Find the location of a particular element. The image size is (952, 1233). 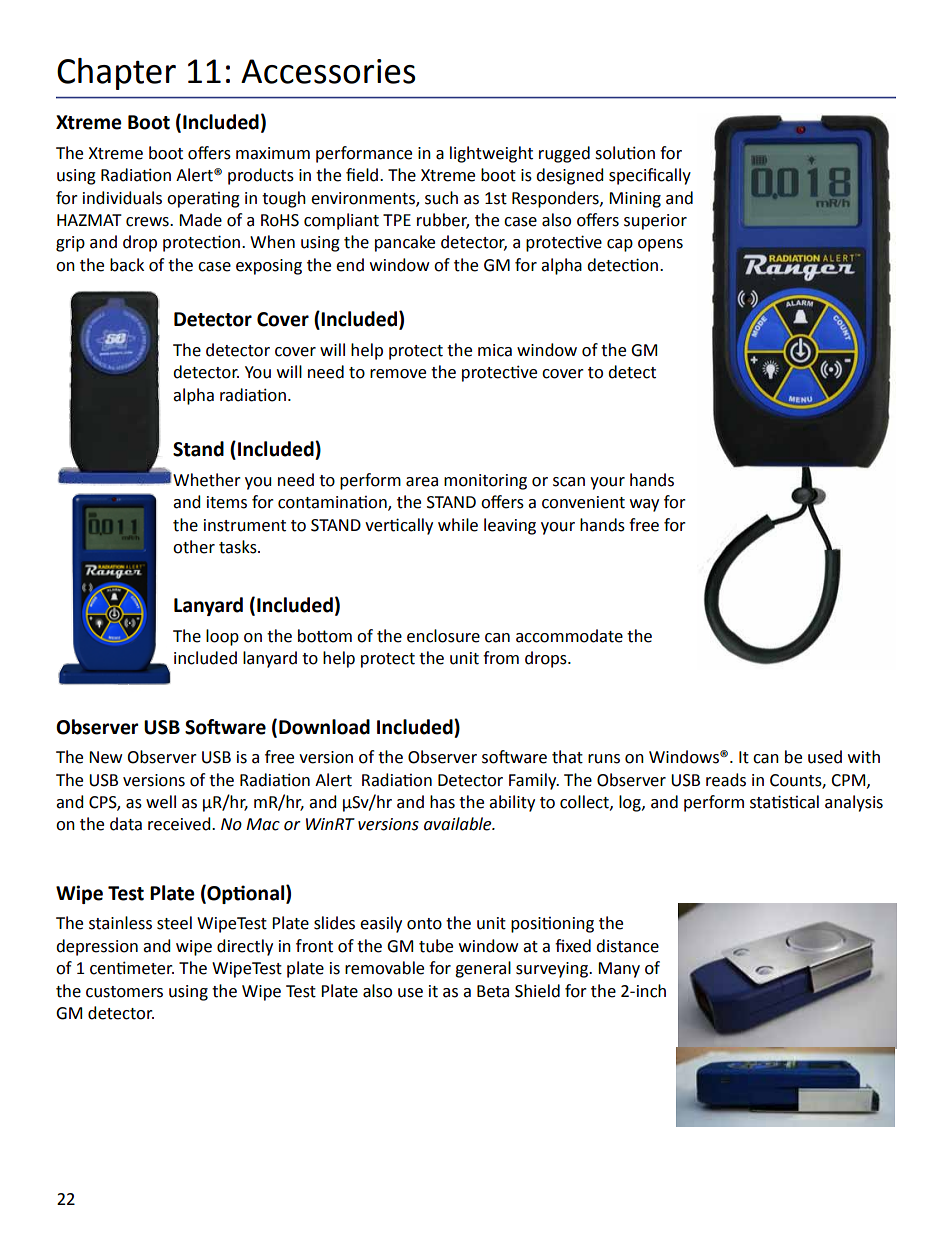

lightweight is located at coordinates (491, 154).
